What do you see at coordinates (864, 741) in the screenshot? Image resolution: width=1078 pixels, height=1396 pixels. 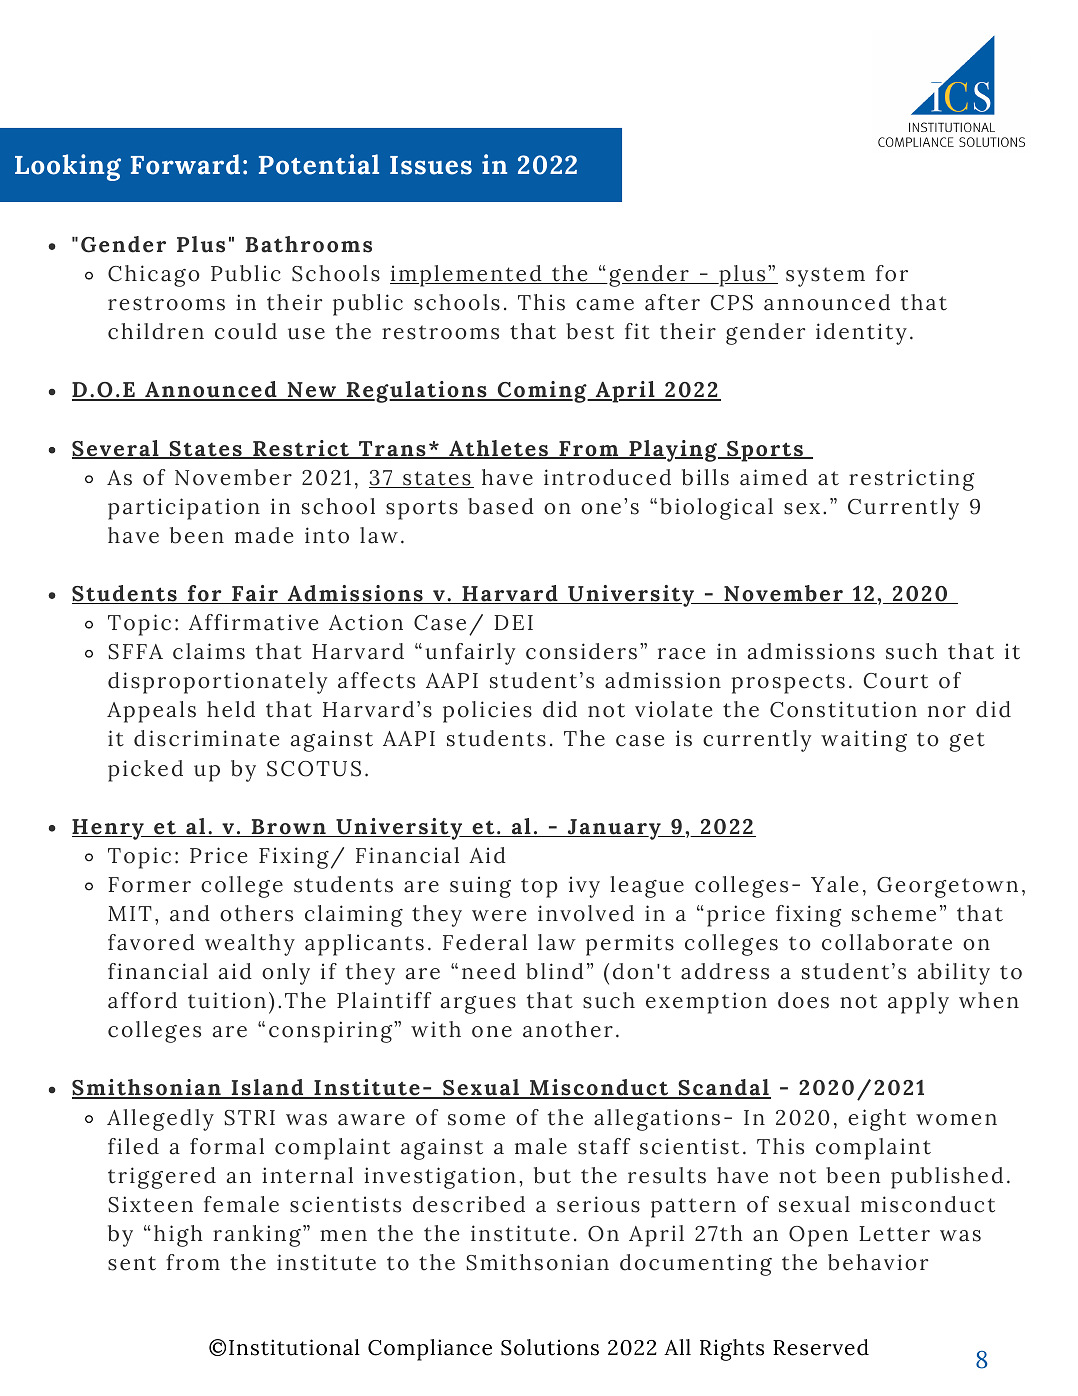 I see `waiting` at bounding box center [864, 741].
